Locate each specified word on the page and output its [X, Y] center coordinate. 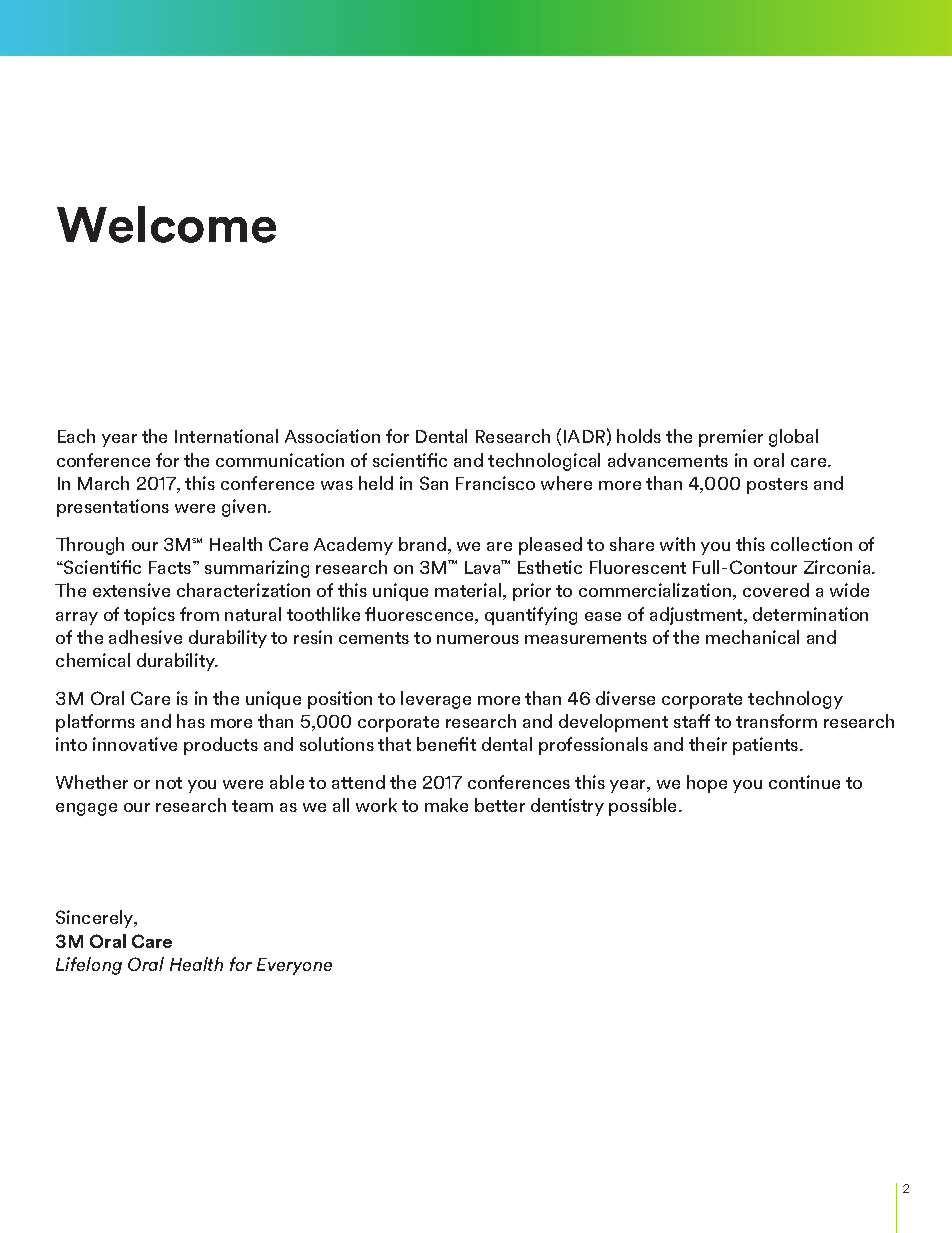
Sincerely [96, 919]
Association [332, 436]
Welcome [166, 224]
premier [731, 438]
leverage [436, 700]
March [103, 483]
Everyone [294, 966]
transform [776, 721]
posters [777, 486]
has [191, 721]
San [434, 483]
